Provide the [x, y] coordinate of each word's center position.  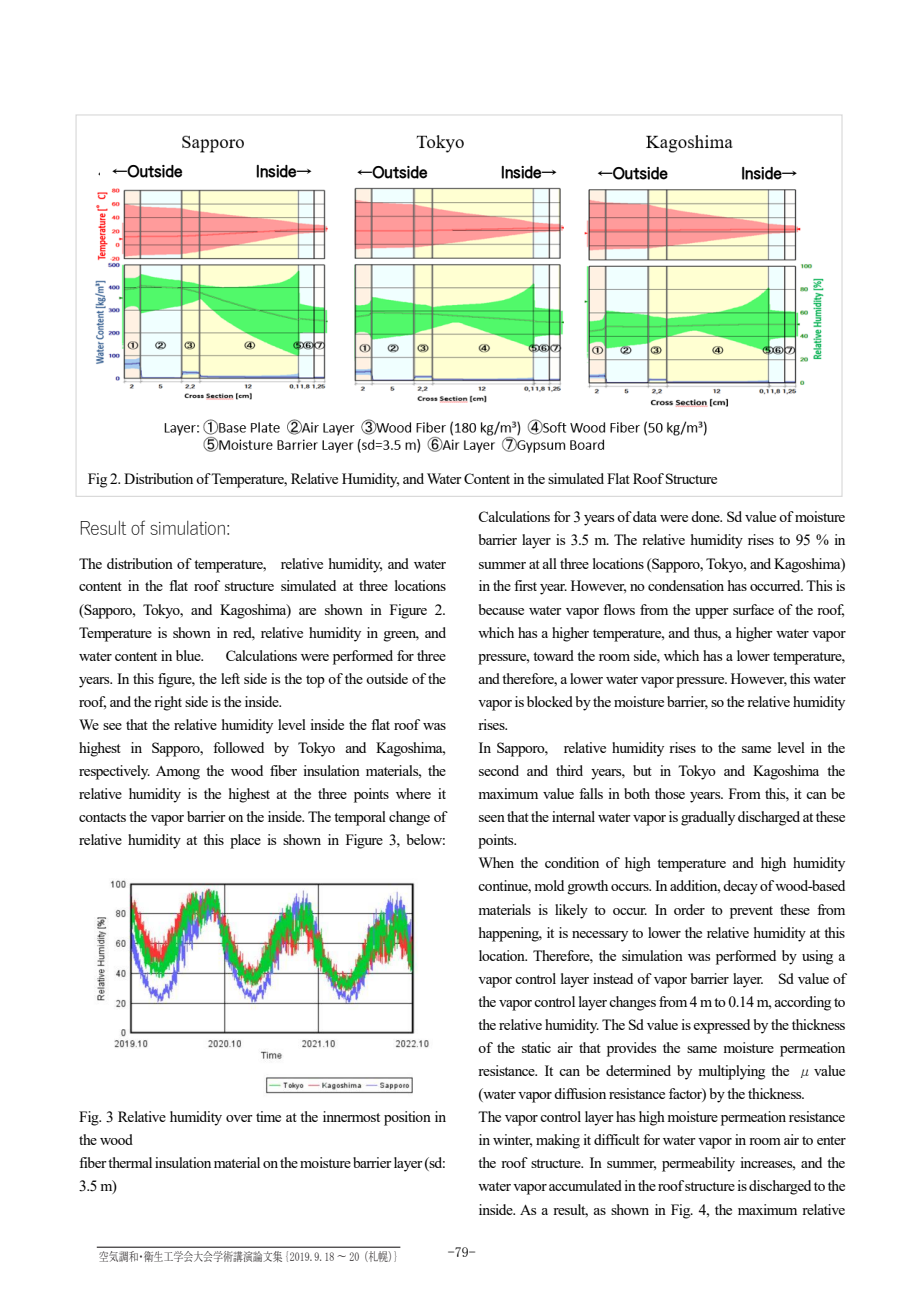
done [706, 516]
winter [512, 1140]
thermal [130, 1162]
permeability [698, 1164]
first [525, 585]
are [307, 611]
